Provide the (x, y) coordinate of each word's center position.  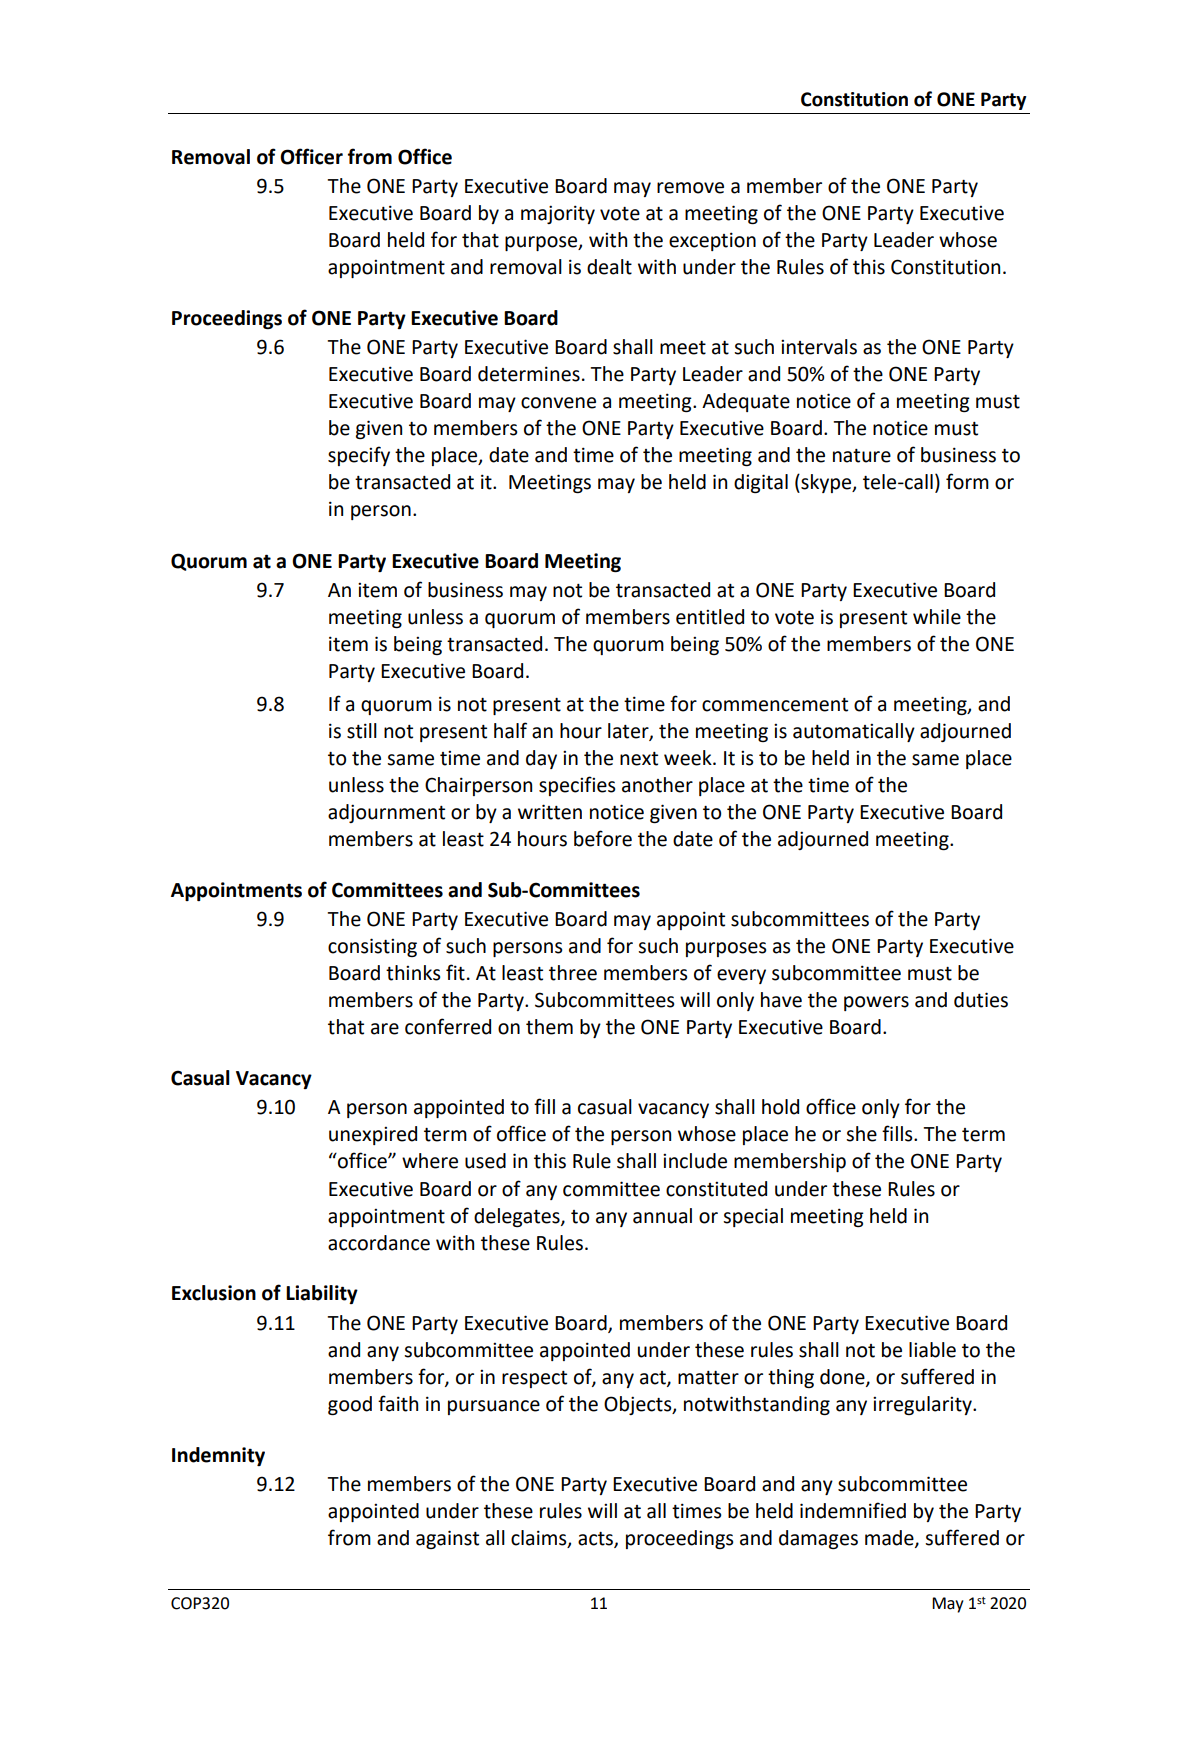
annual (662, 1216)
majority (558, 214)
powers (876, 1003)
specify (359, 456)
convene (558, 403)
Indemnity (218, 1456)
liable (932, 1350)
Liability (322, 1294)
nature (862, 456)
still (362, 731)
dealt (609, 267)
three (573, 973)
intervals (819, 347)
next (639, 759)
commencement (775, 705)
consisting (372, 947)
